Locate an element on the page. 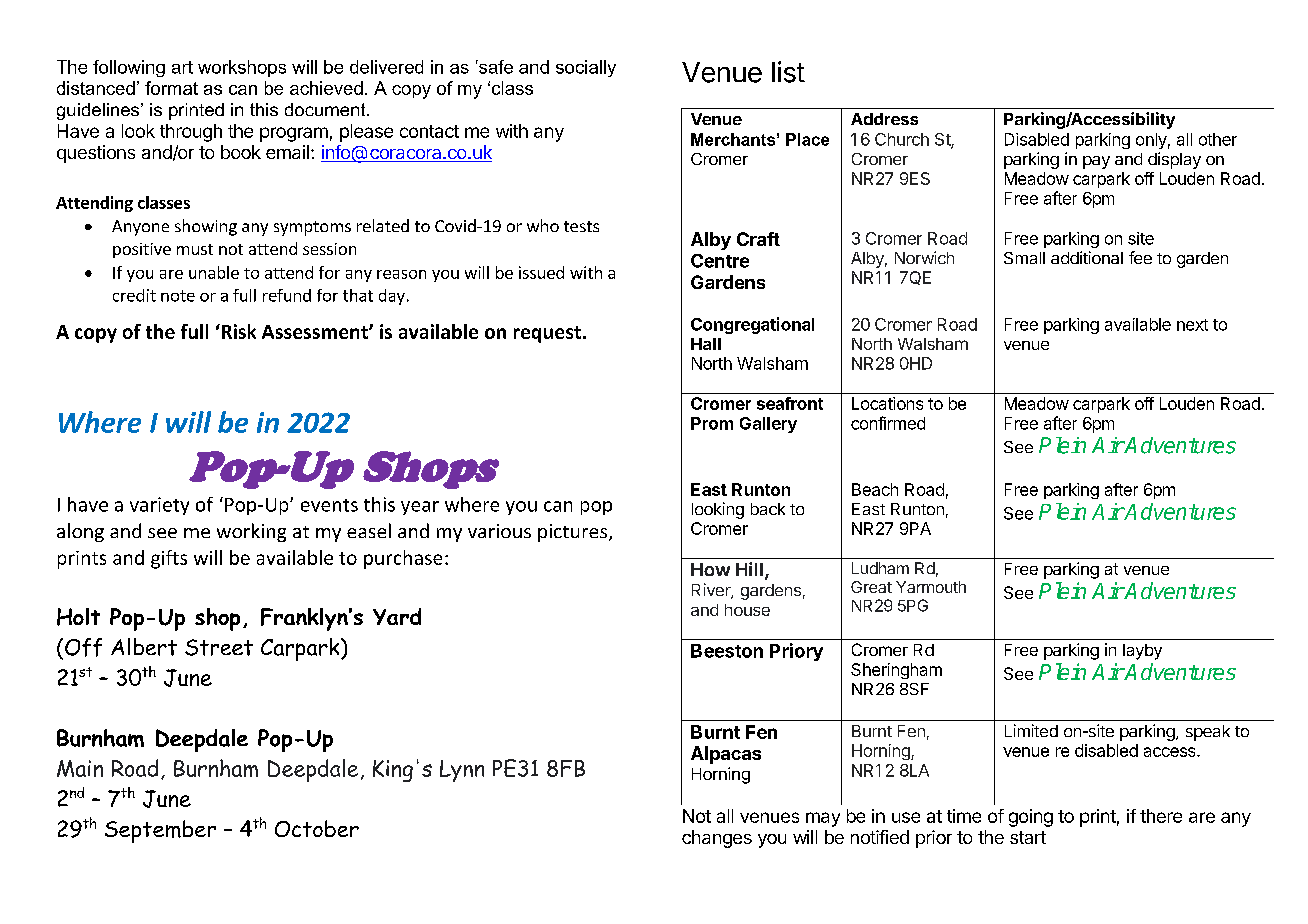 This image has height=924, width=1308. Great is located at coordinates (871, 587).
